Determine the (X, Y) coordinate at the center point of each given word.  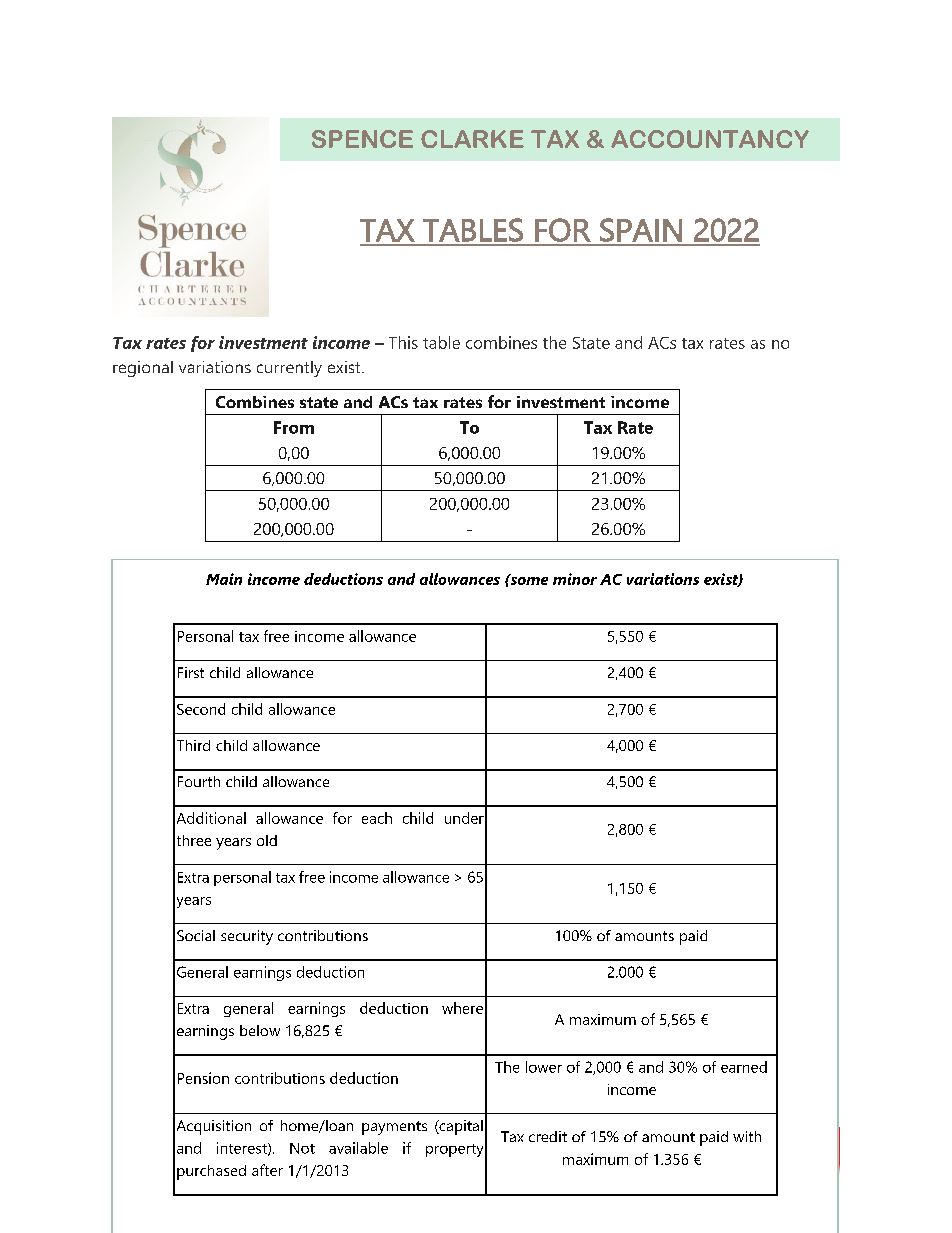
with (747, 1136)
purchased (211, 1172)
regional (143, 369)
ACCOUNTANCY (710, 139)
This (403, 342)
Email (462, 1195)
